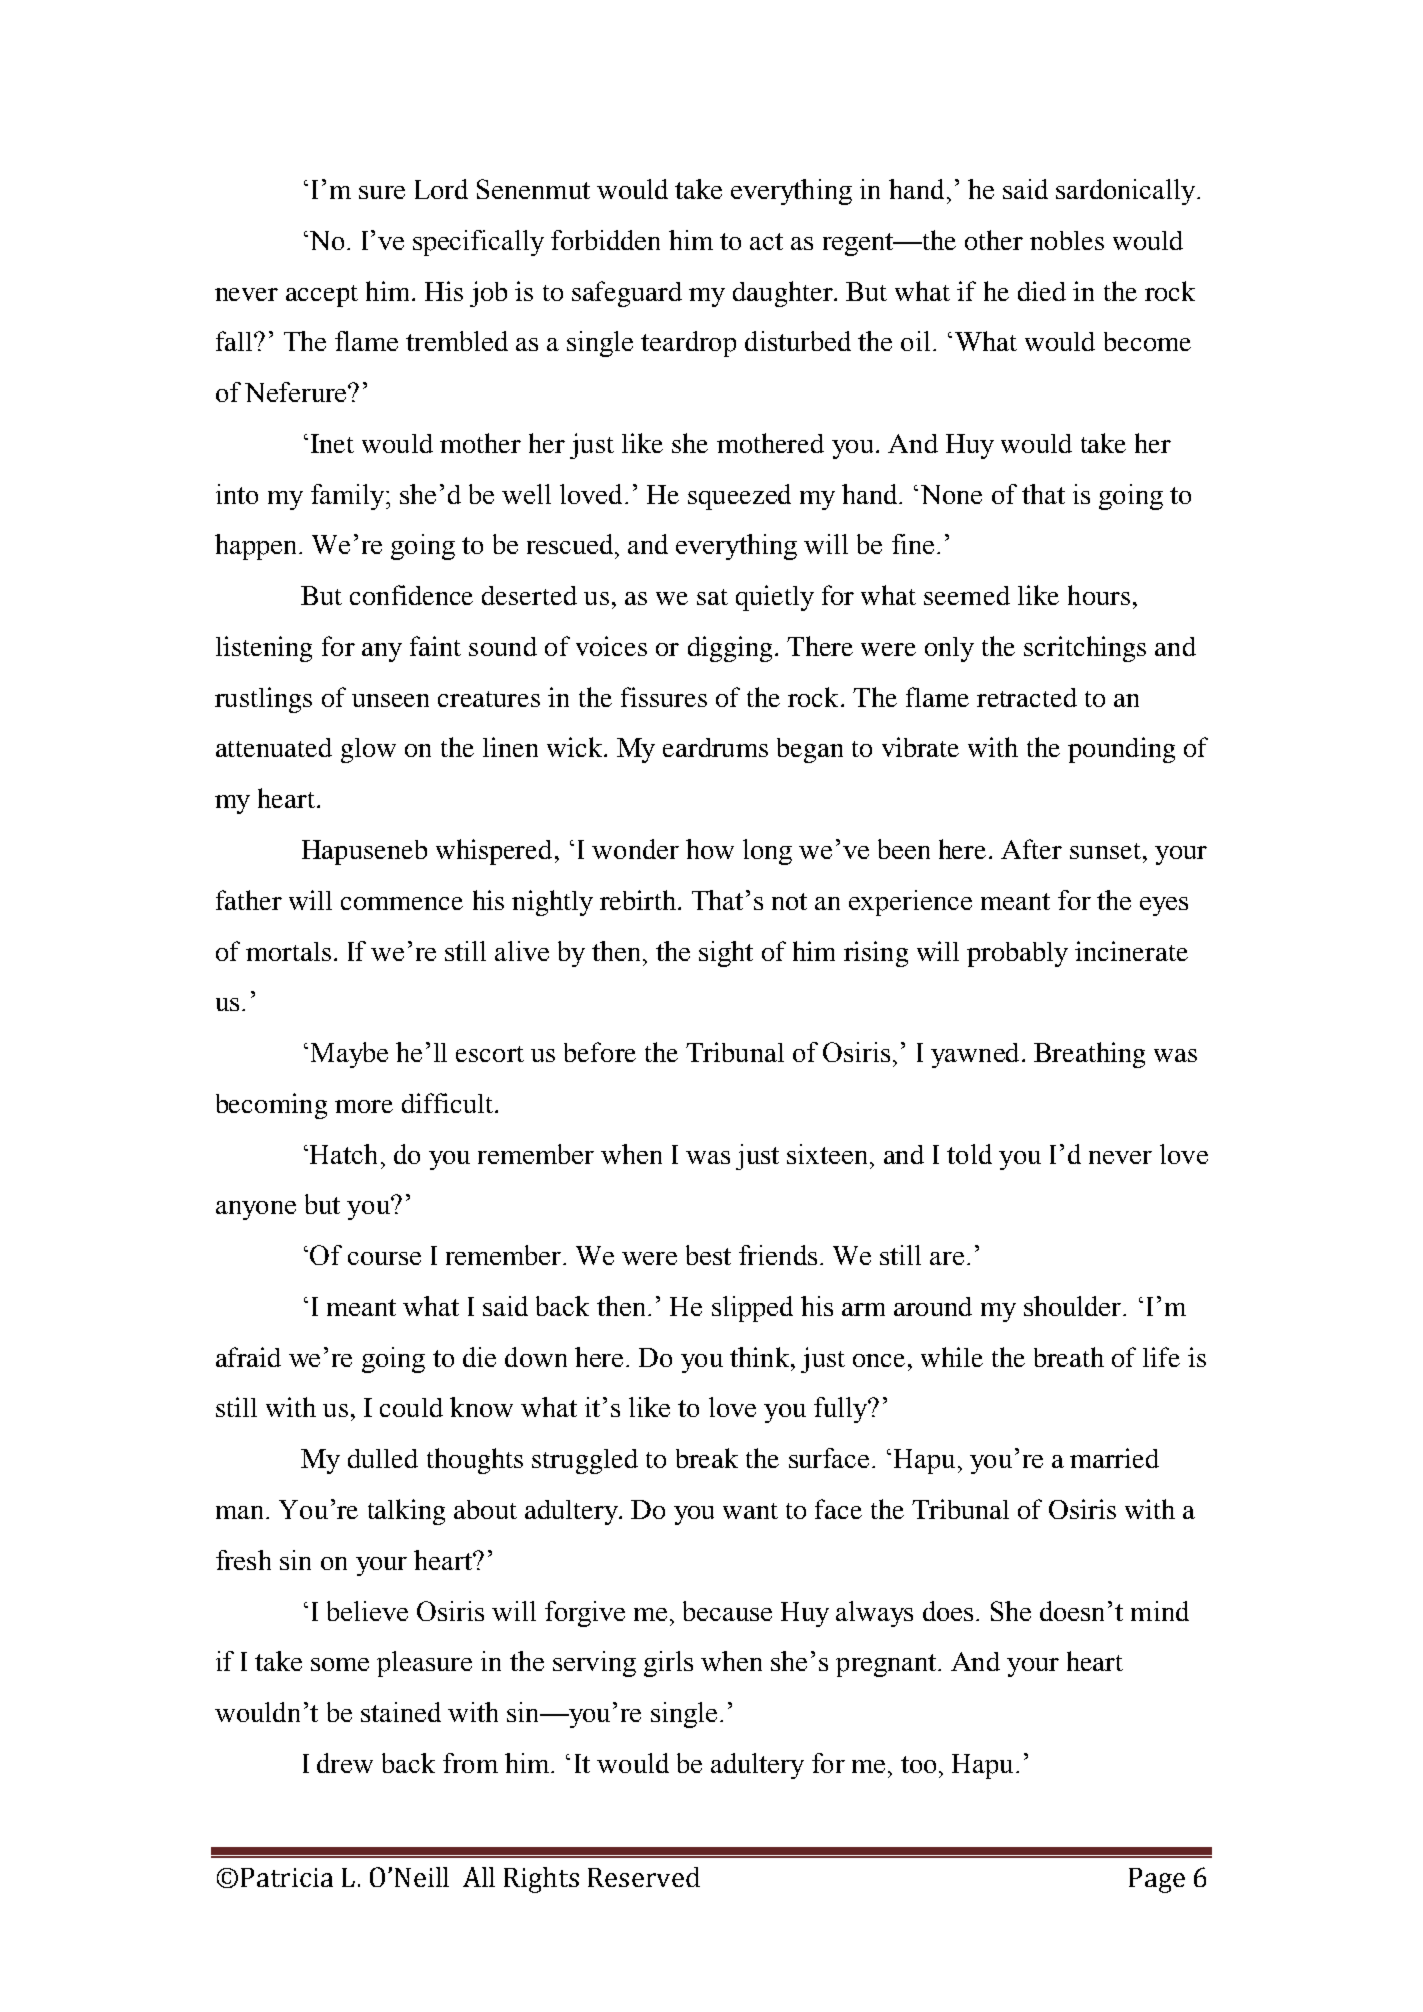 Image resolution: width=1423 pixels, height=2012 pixels. Describe the element at coordinates (322, 296) in the image. I see `accept` at that location.
